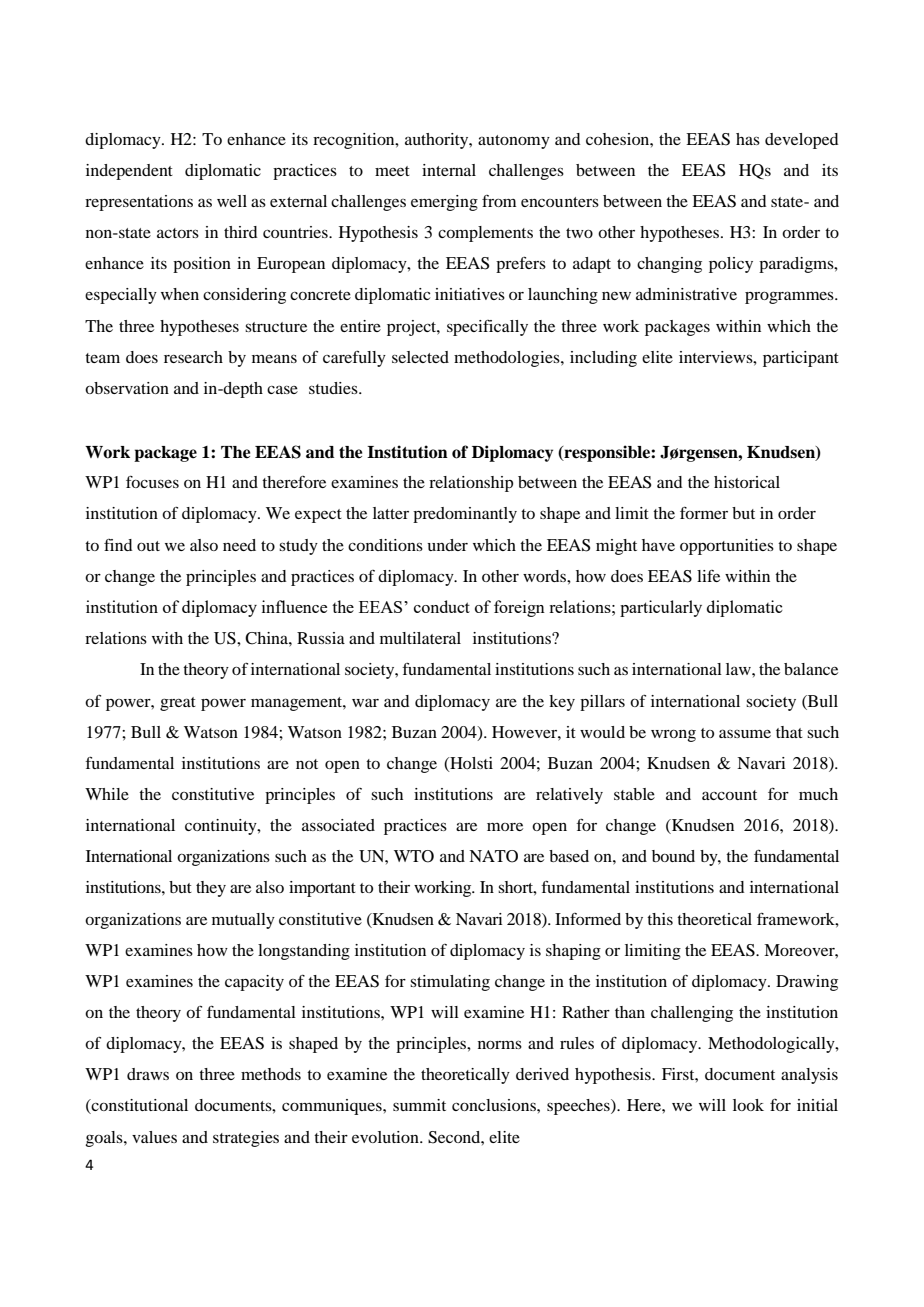  I want to click on multilateral, so click(420, 638).
